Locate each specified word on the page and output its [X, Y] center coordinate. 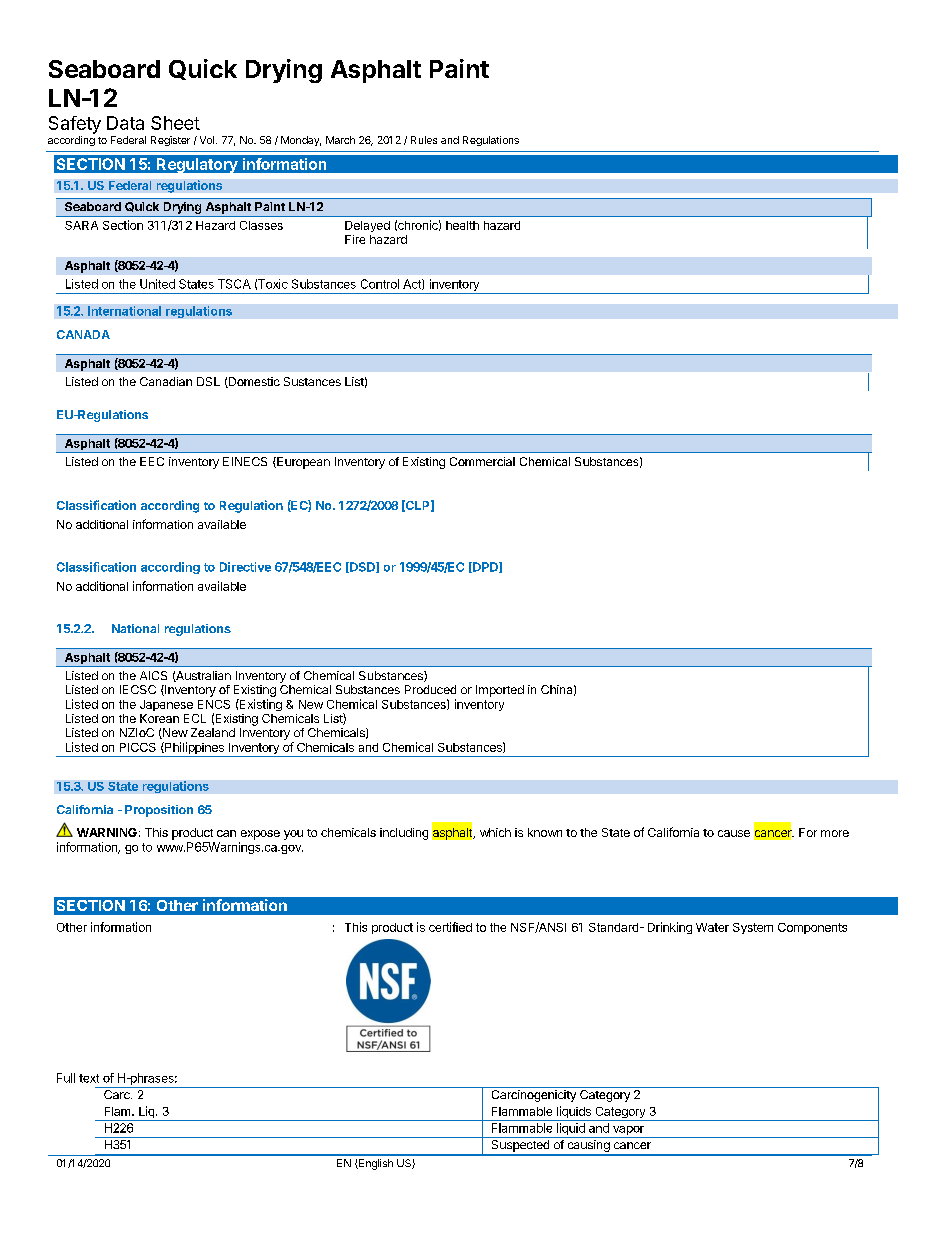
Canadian [166, 381]
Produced [430, 689]
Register [170, 141]
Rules [424, 140]
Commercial [482, 461]
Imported [500, 691]
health [462, 225]
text [89, 1078]
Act [413, 284]
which [495, 832]
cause [734, 833]
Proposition [159, 811]
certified [450, 927]
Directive [245, 567]
